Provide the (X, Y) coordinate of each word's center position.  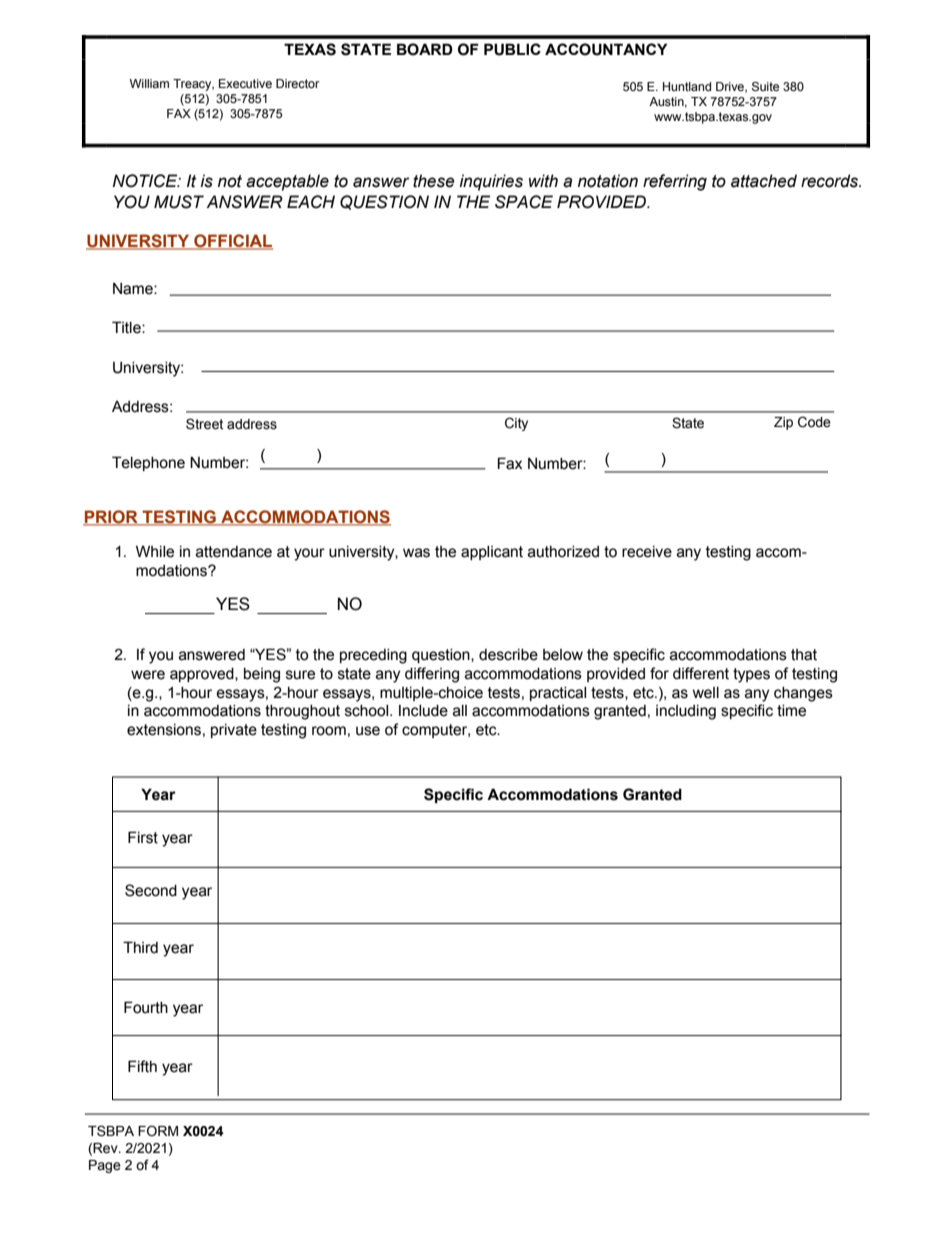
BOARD (425, 49)
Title (127, 327)
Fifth (142, 1066)
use (368, 731)
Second (151, 890)
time (791, 711)
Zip (783, 423)
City (516, 424)
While (155, 551)
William (149, 83)
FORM (158, 1130)
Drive (731, 87)
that (804, 655)
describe (508, 655)
